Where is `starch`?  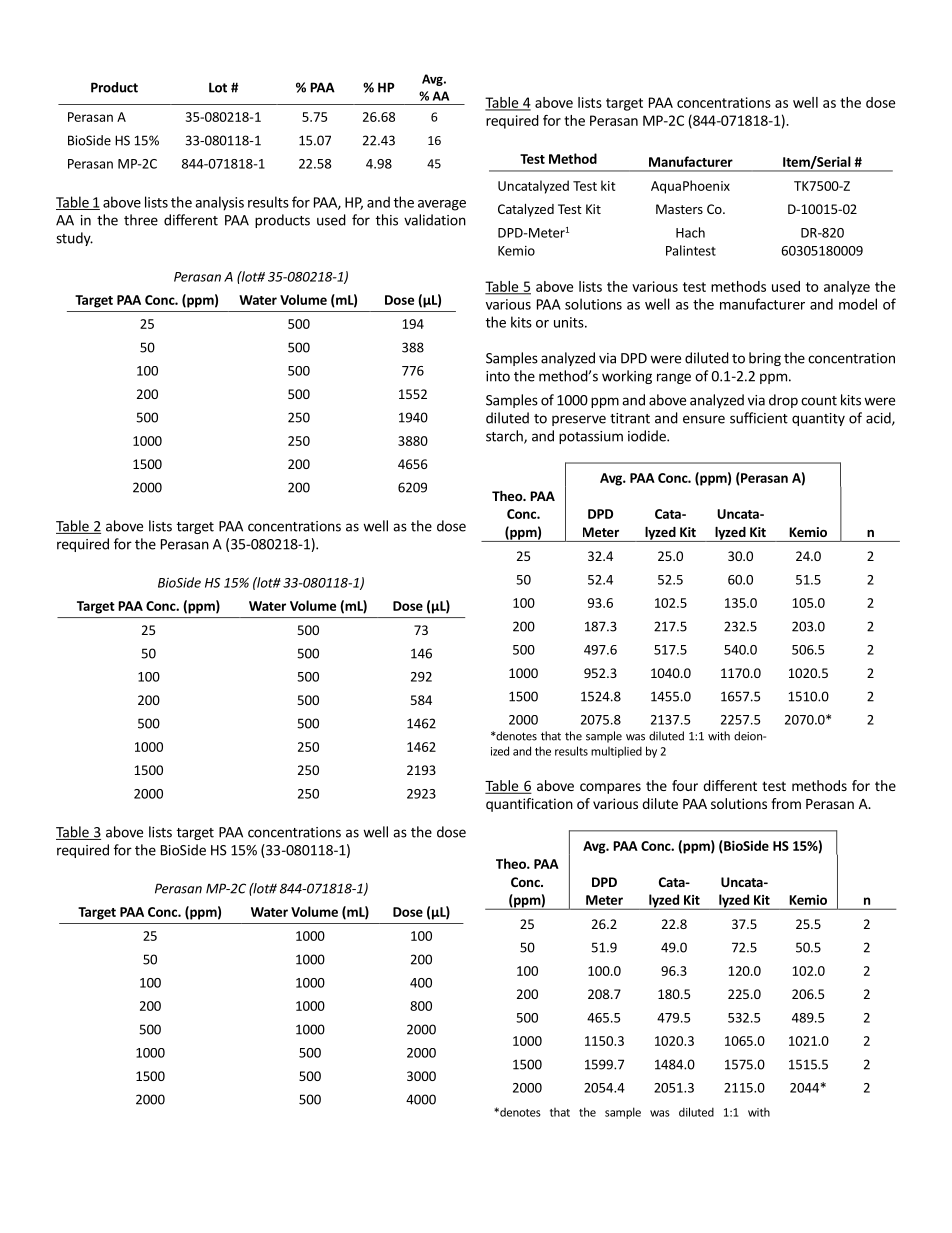
starch is located at coordinates (505, 437).
